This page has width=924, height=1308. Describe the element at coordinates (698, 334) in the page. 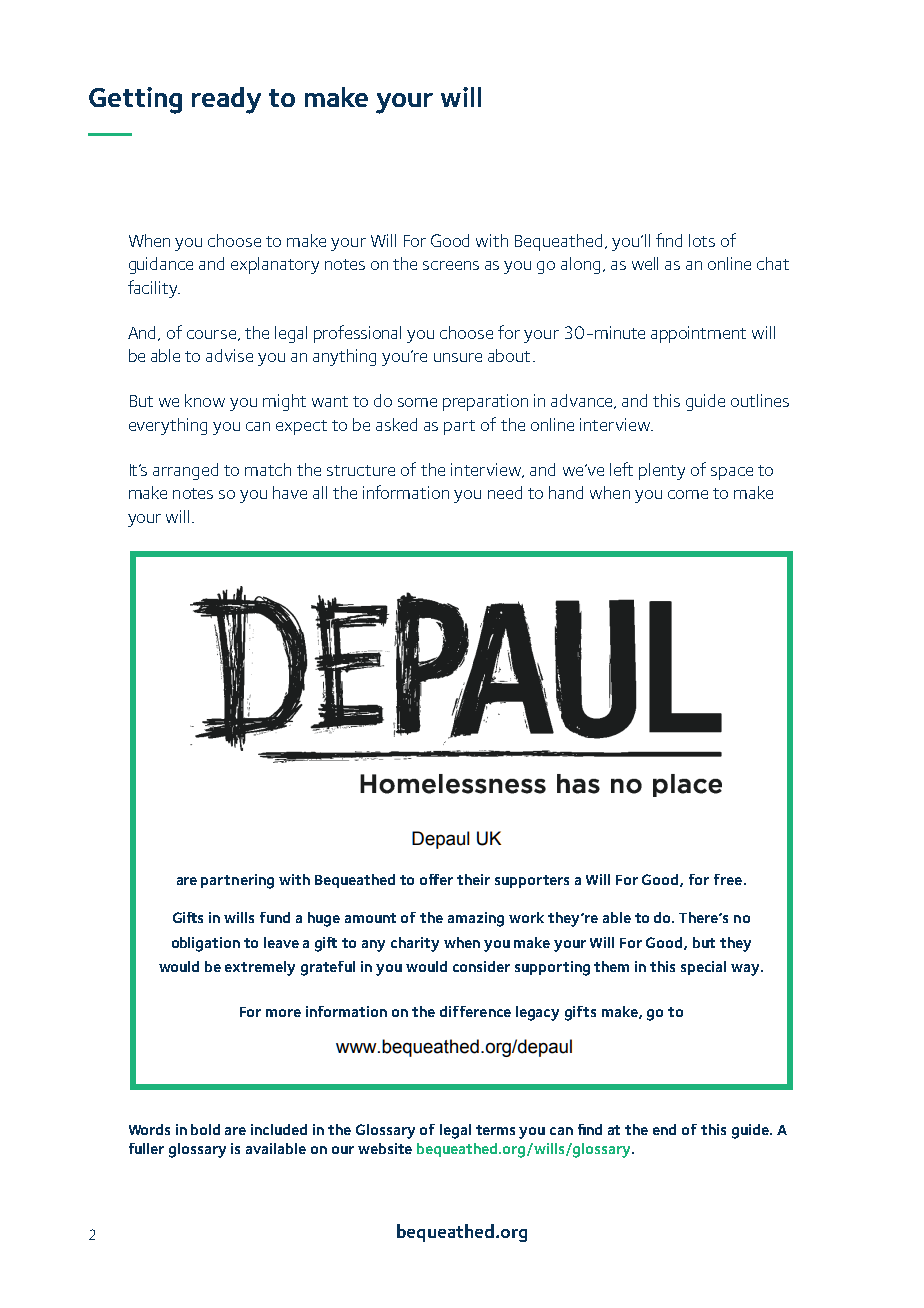

I see `appointment` at that location.
